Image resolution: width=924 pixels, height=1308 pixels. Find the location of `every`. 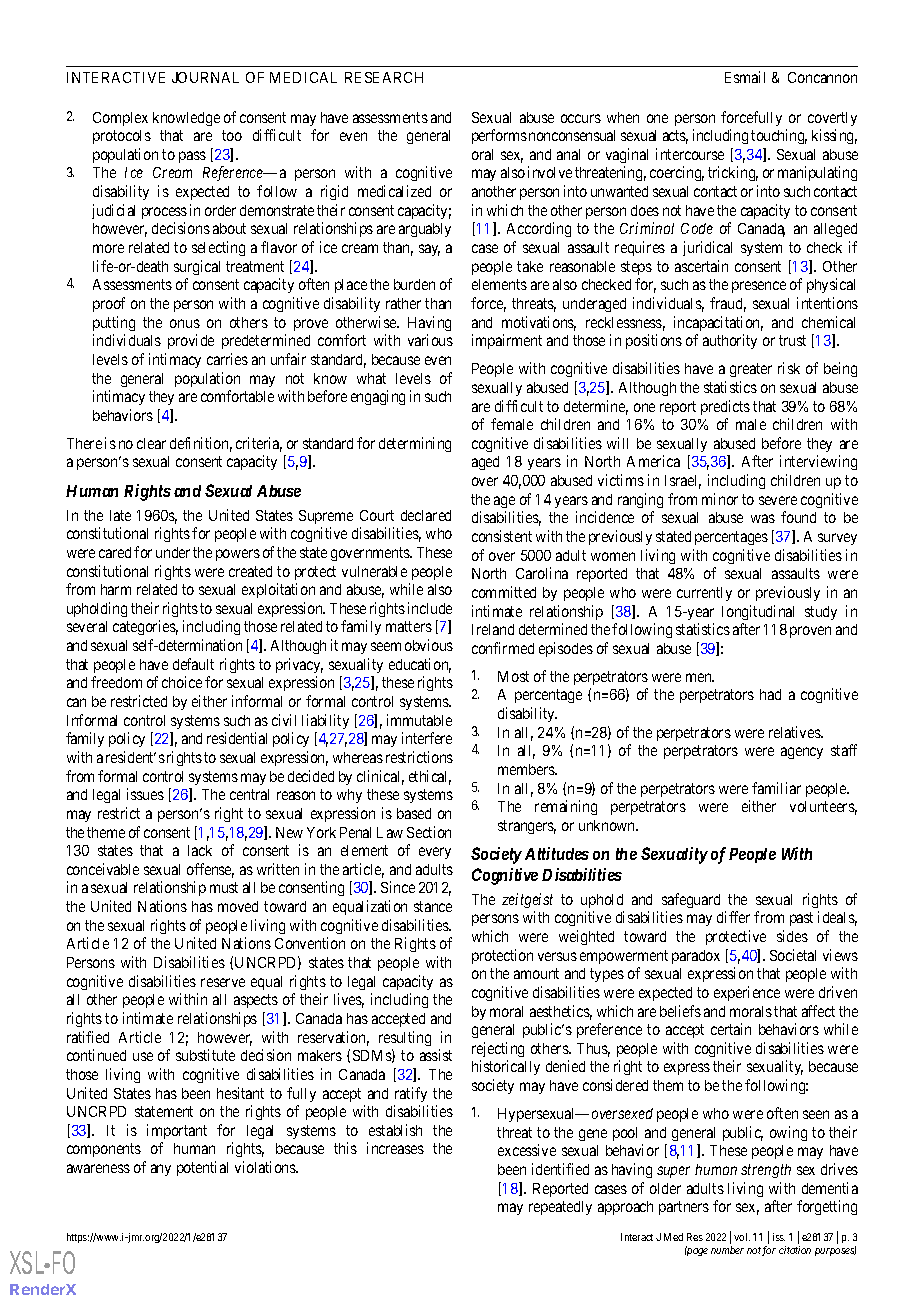

every is located at coordinates (435, 853).
